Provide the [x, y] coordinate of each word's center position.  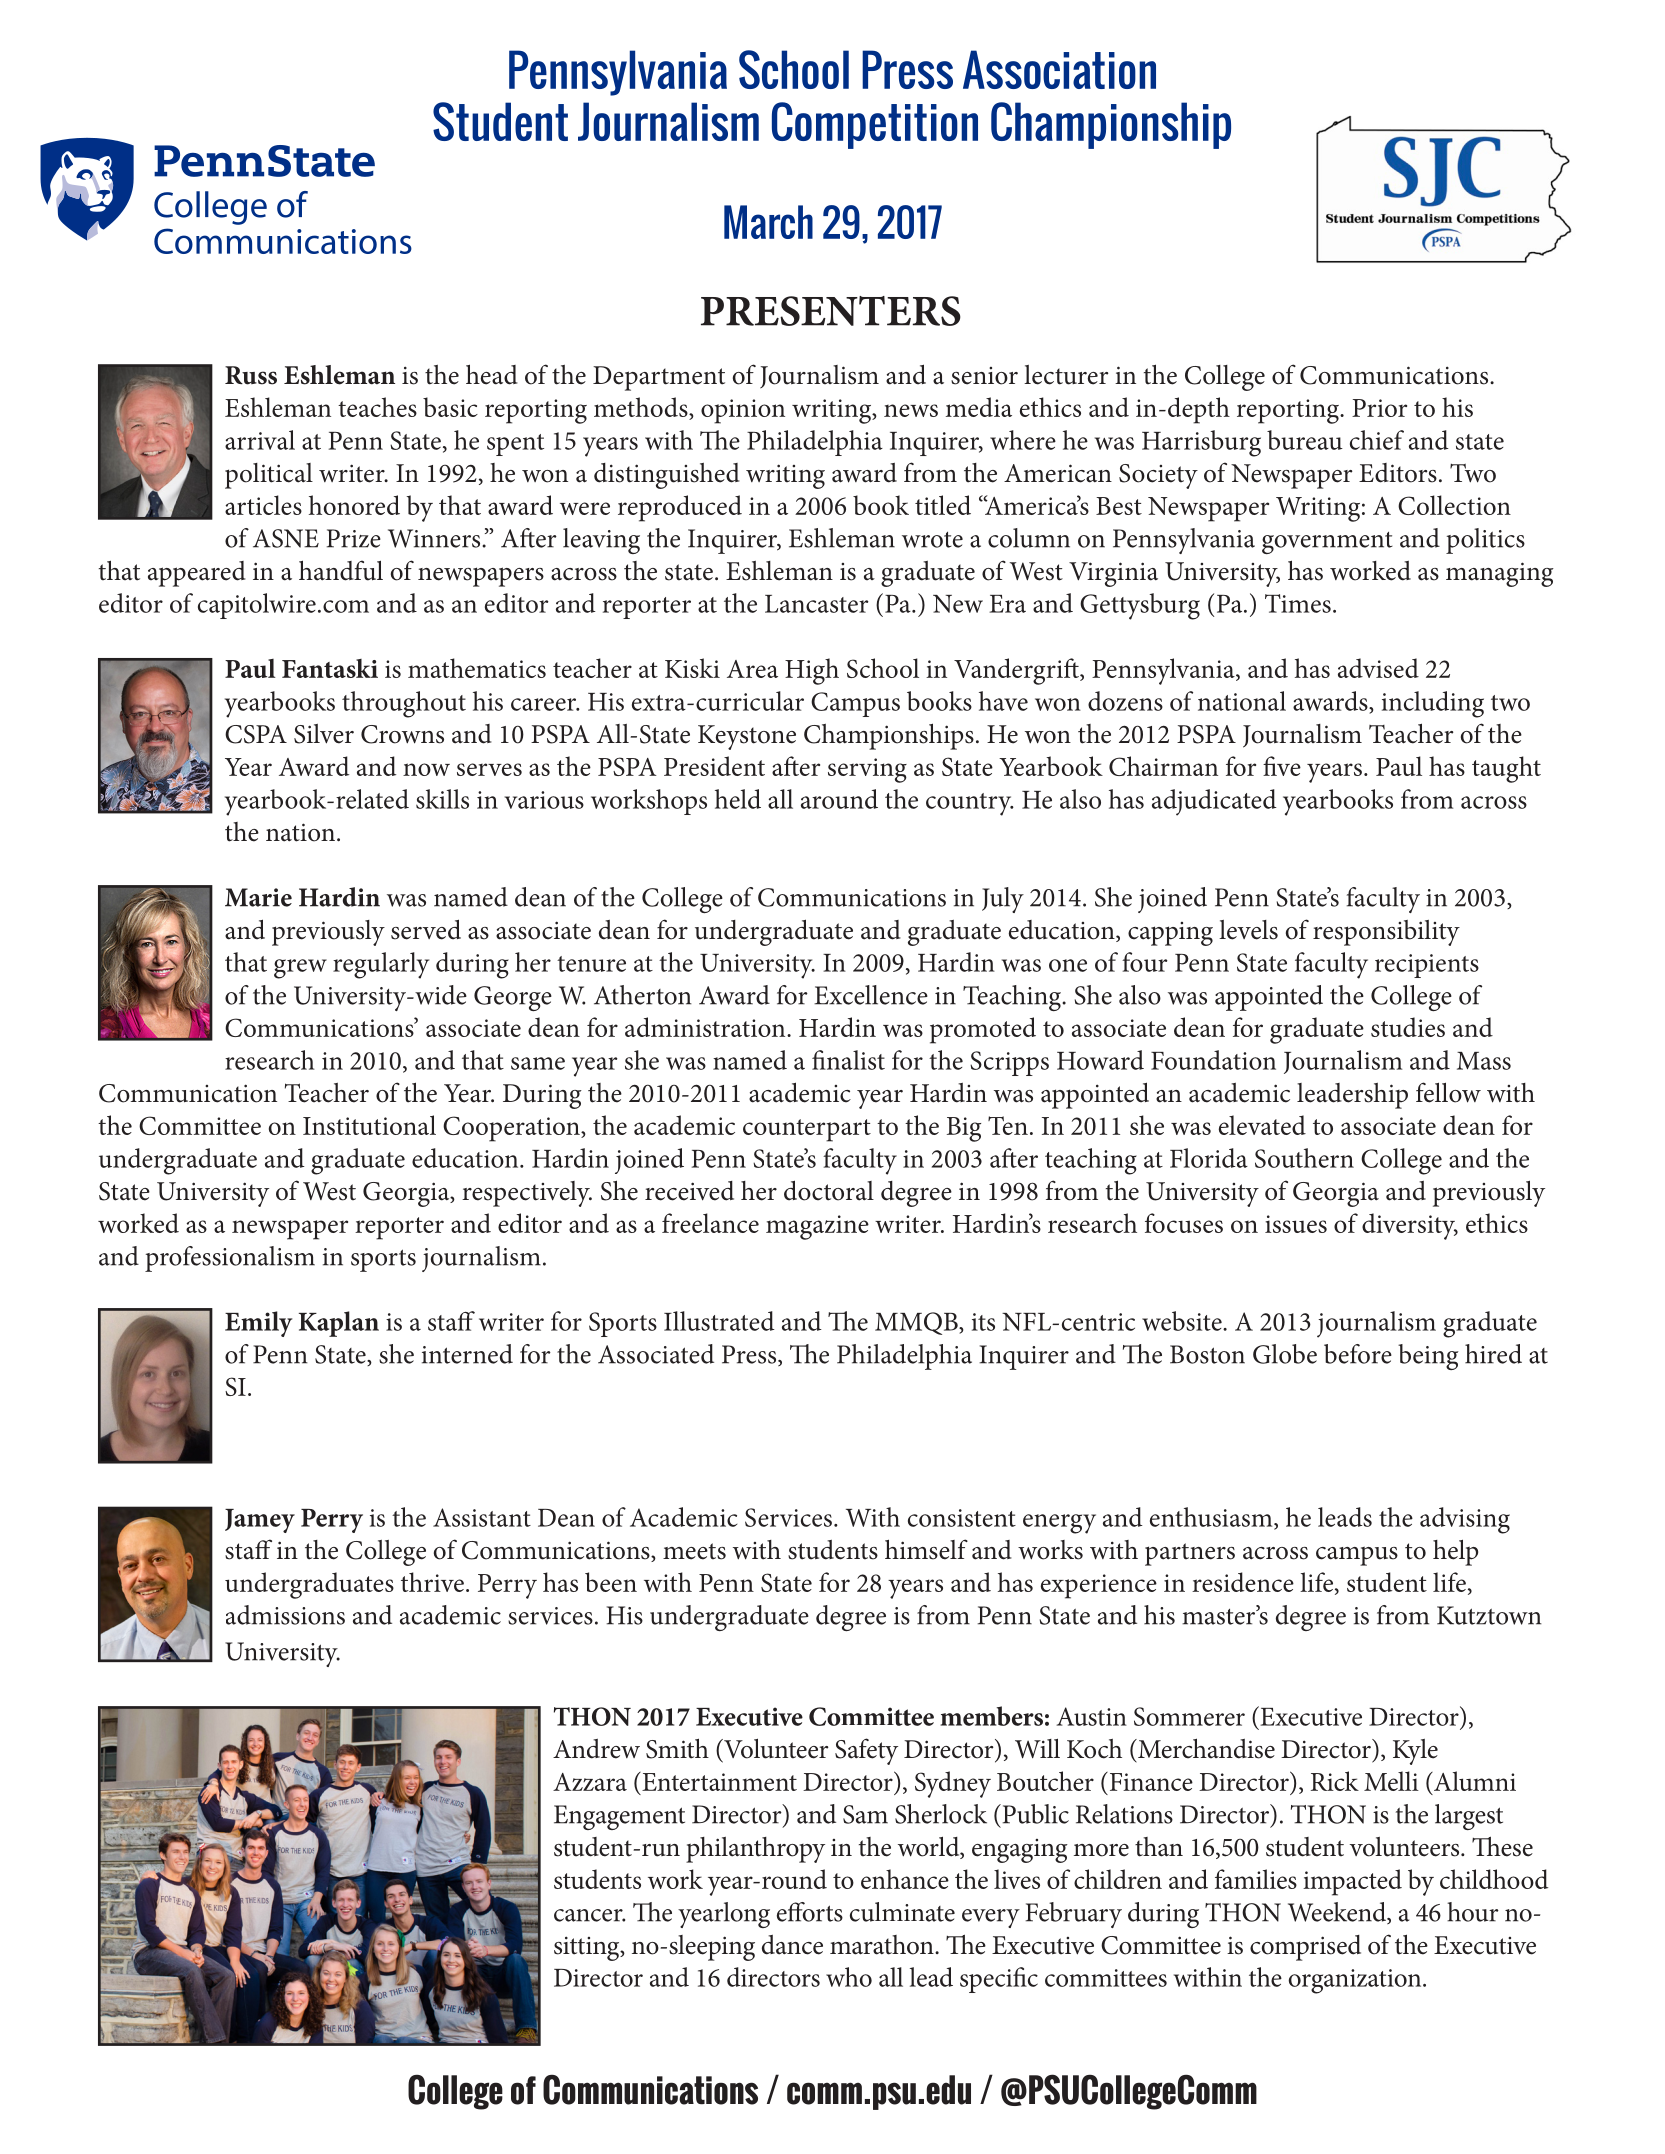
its [983, 1322]
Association [1059, 69]
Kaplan [339, 1324]
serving [867, 770]
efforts [810, 1912]
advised [1378, 668]
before [1358, 1354]
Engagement [619, 1817]
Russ [251, 375]
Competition [875, 125]
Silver [324, 734]
